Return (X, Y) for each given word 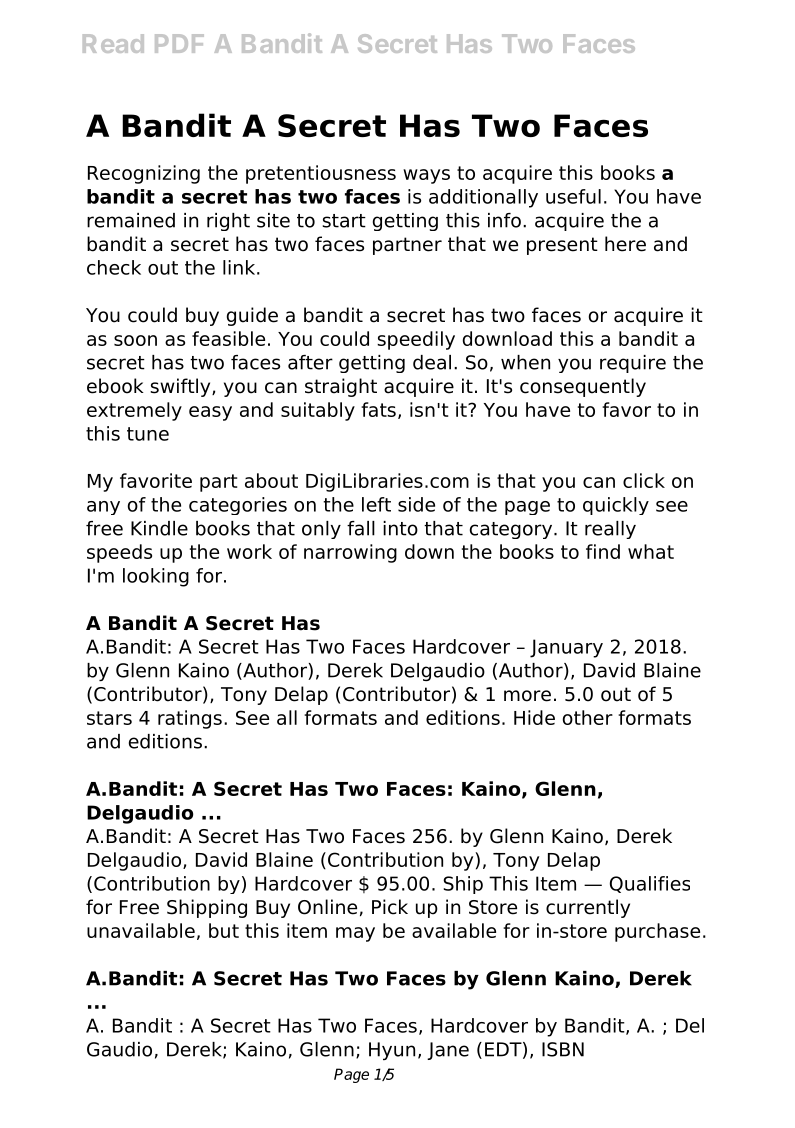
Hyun (392, 1051)
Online (327, 907)
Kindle (159, 528)
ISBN (563, 1049)
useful (573, 196)
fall (361, 528)
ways (426, 176)
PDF (179, 43)
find (603, 551)
